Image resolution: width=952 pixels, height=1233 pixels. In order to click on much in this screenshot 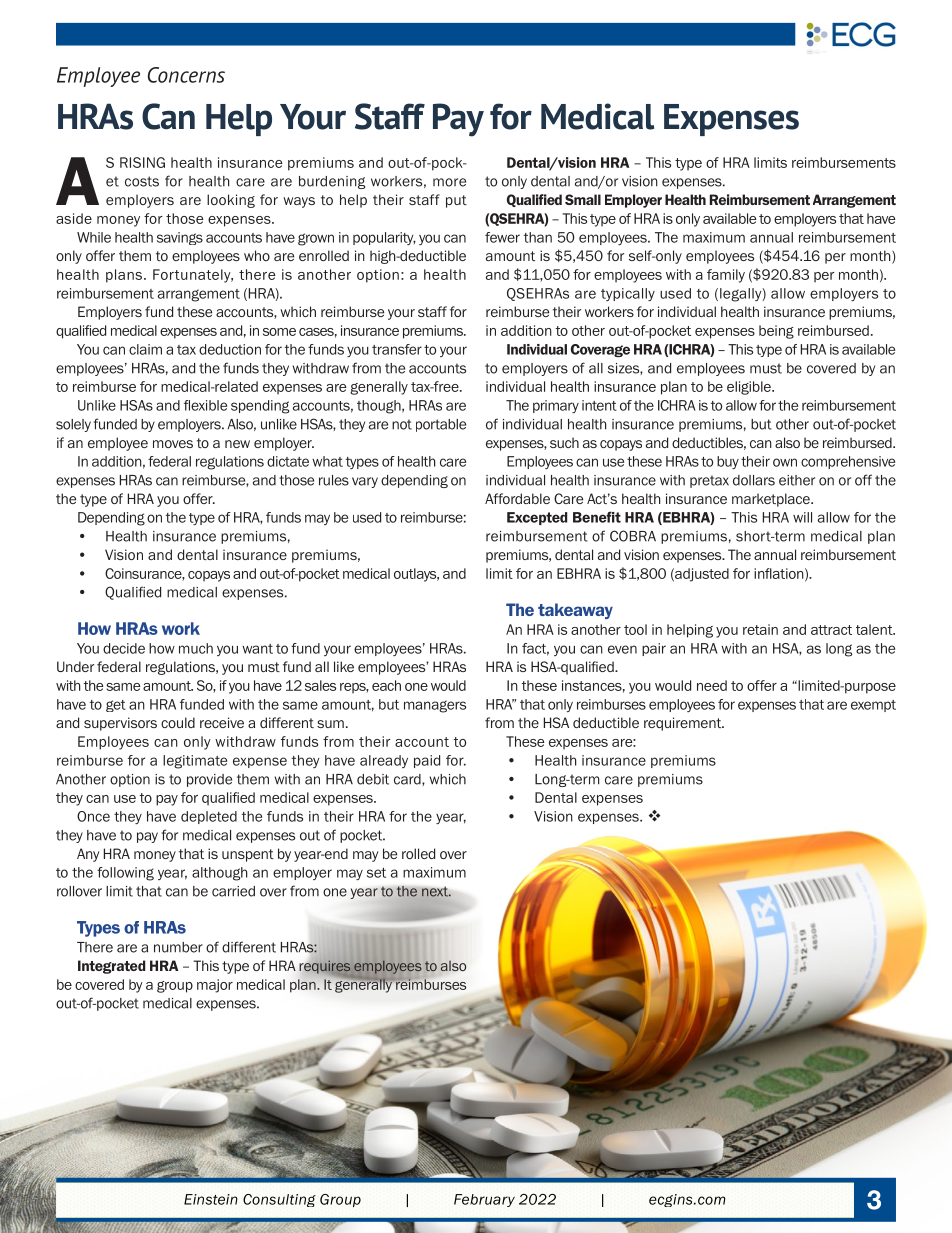, I will do `click(196, 648)`.
